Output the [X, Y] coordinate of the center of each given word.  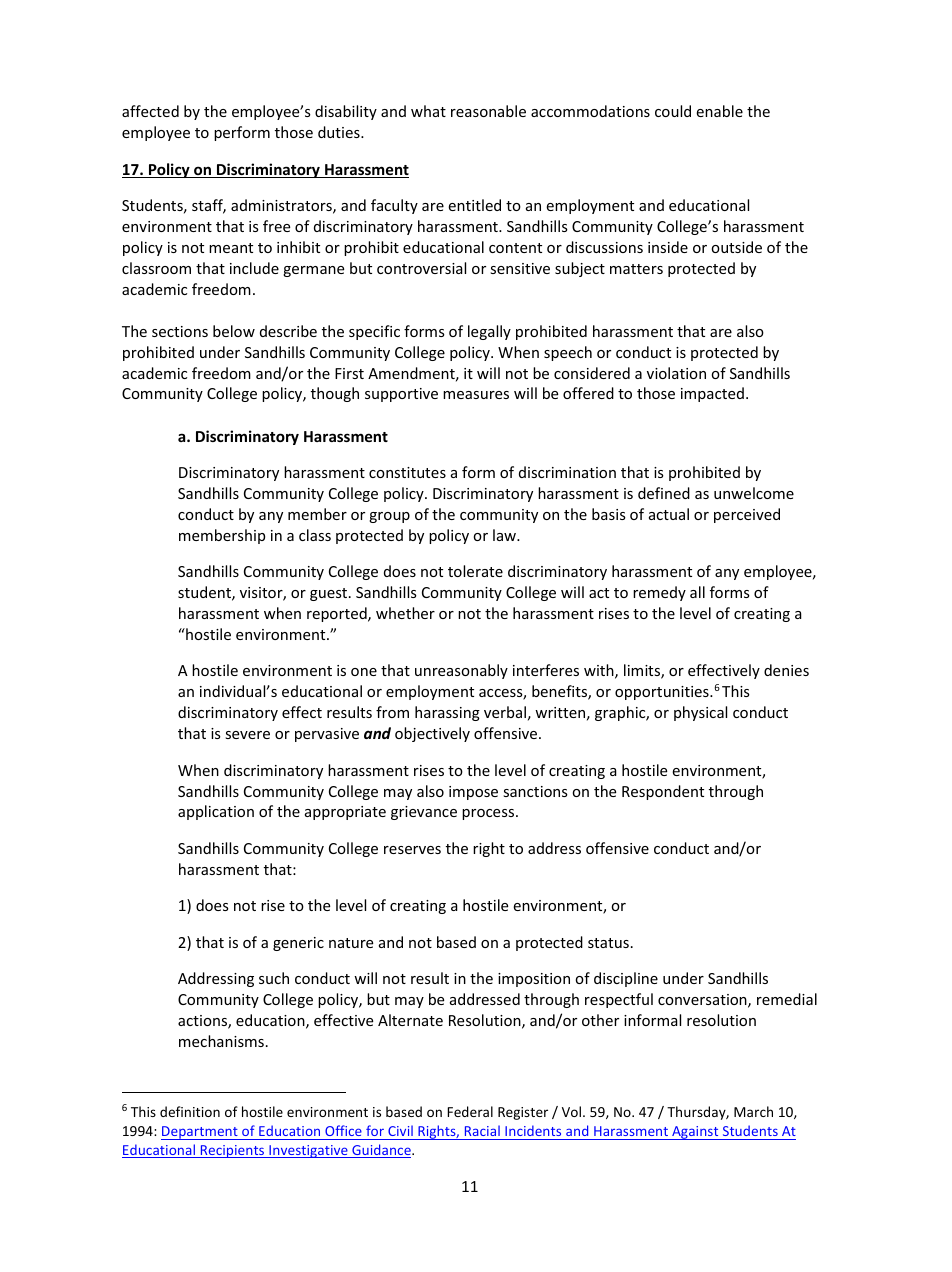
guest [330, 594]
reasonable [488, 111]
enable [719, 111]
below [234, 331]
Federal [470, 1111]
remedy [659, 593]
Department [200, 1133]
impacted [712, 394]
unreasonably [461, 671]
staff [209, 206]
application [216, 812]
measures [476, 395]
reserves [412, 850]
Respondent [663, 792]
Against [695, 1133]
